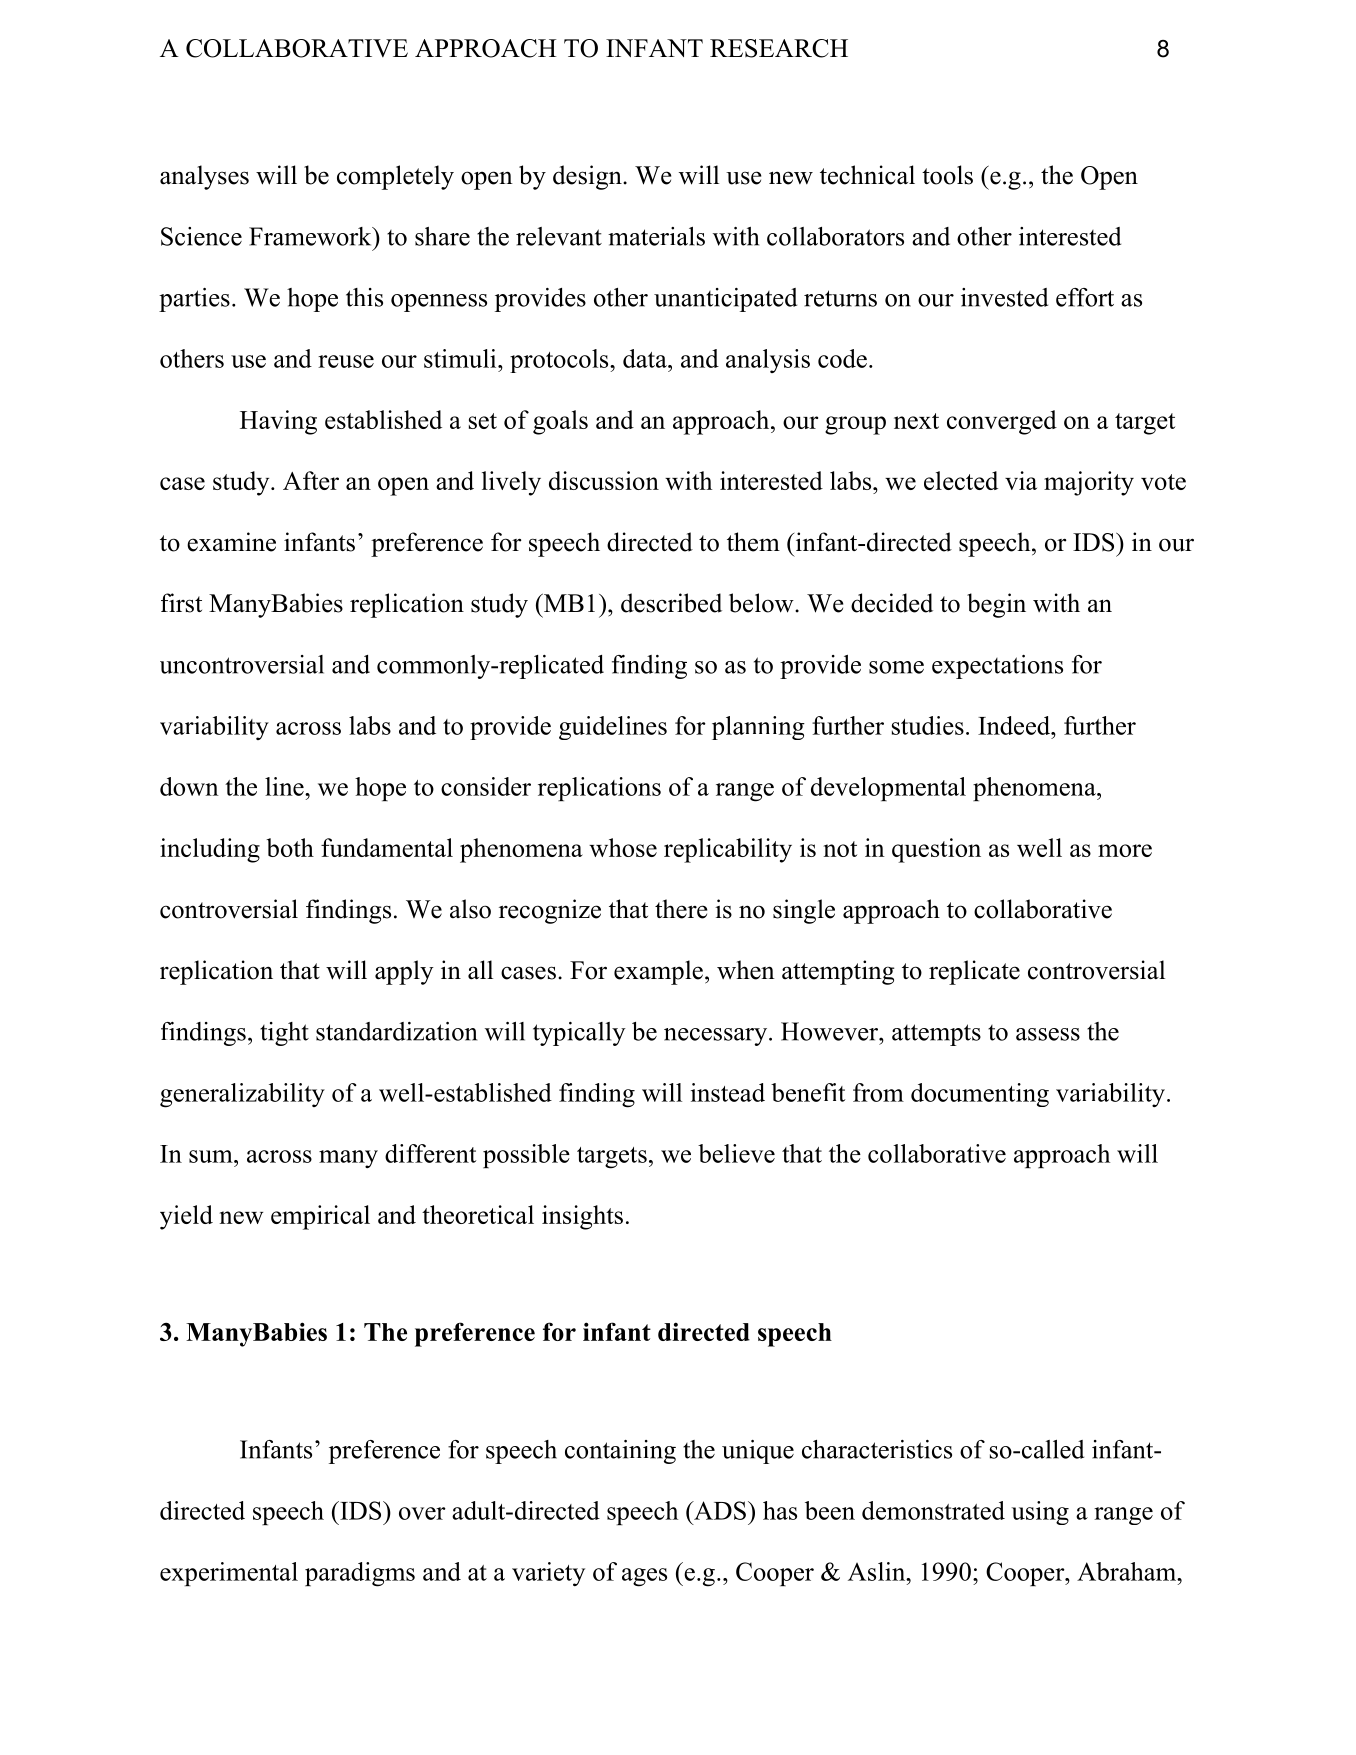 The image size is (1356, 1755). What do you see at coordinates (717, 1037) in the screenshot?
I see `necessary` at bounding box center [717, 1037].
